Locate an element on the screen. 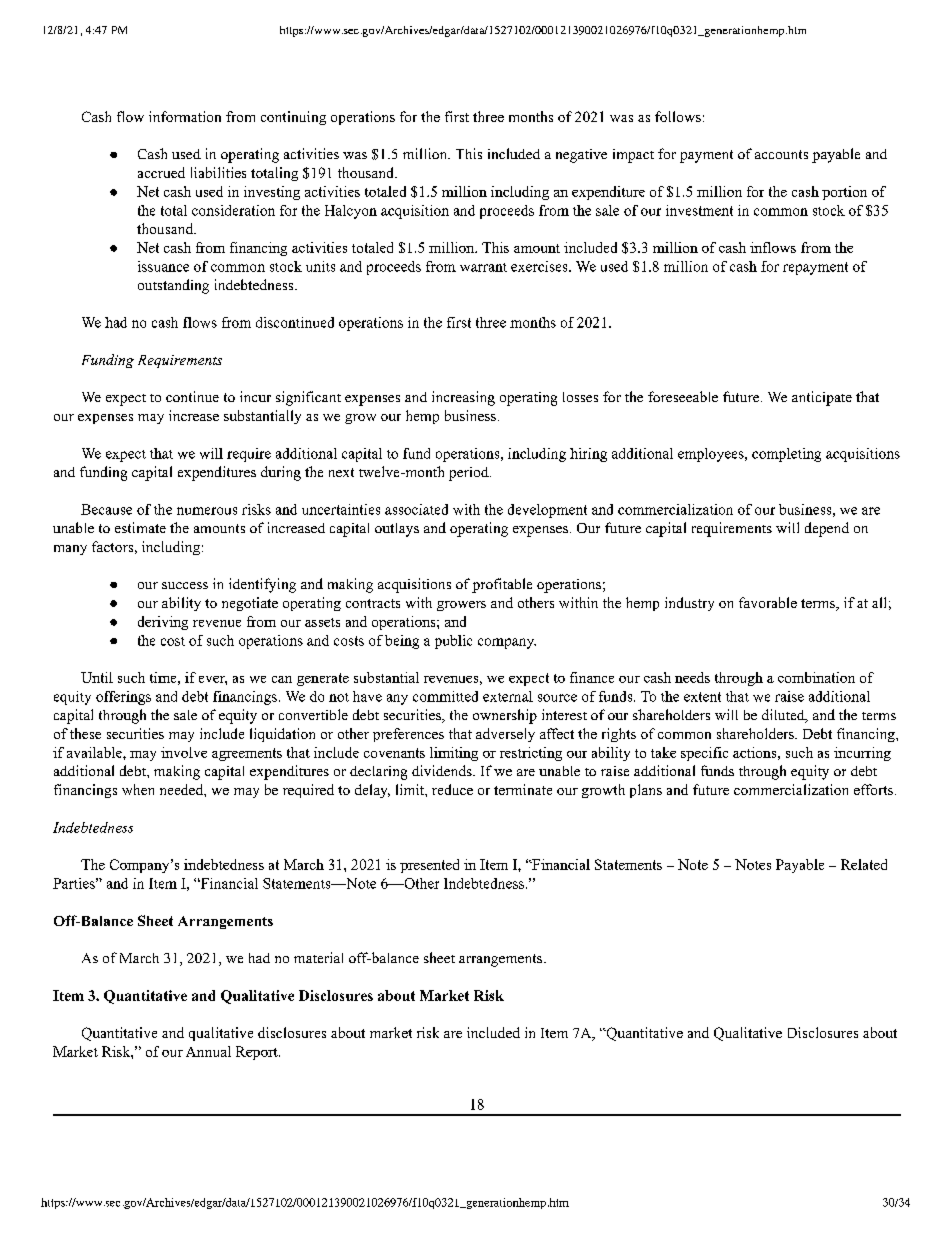  accrued is located at coordinates (161, 172).
